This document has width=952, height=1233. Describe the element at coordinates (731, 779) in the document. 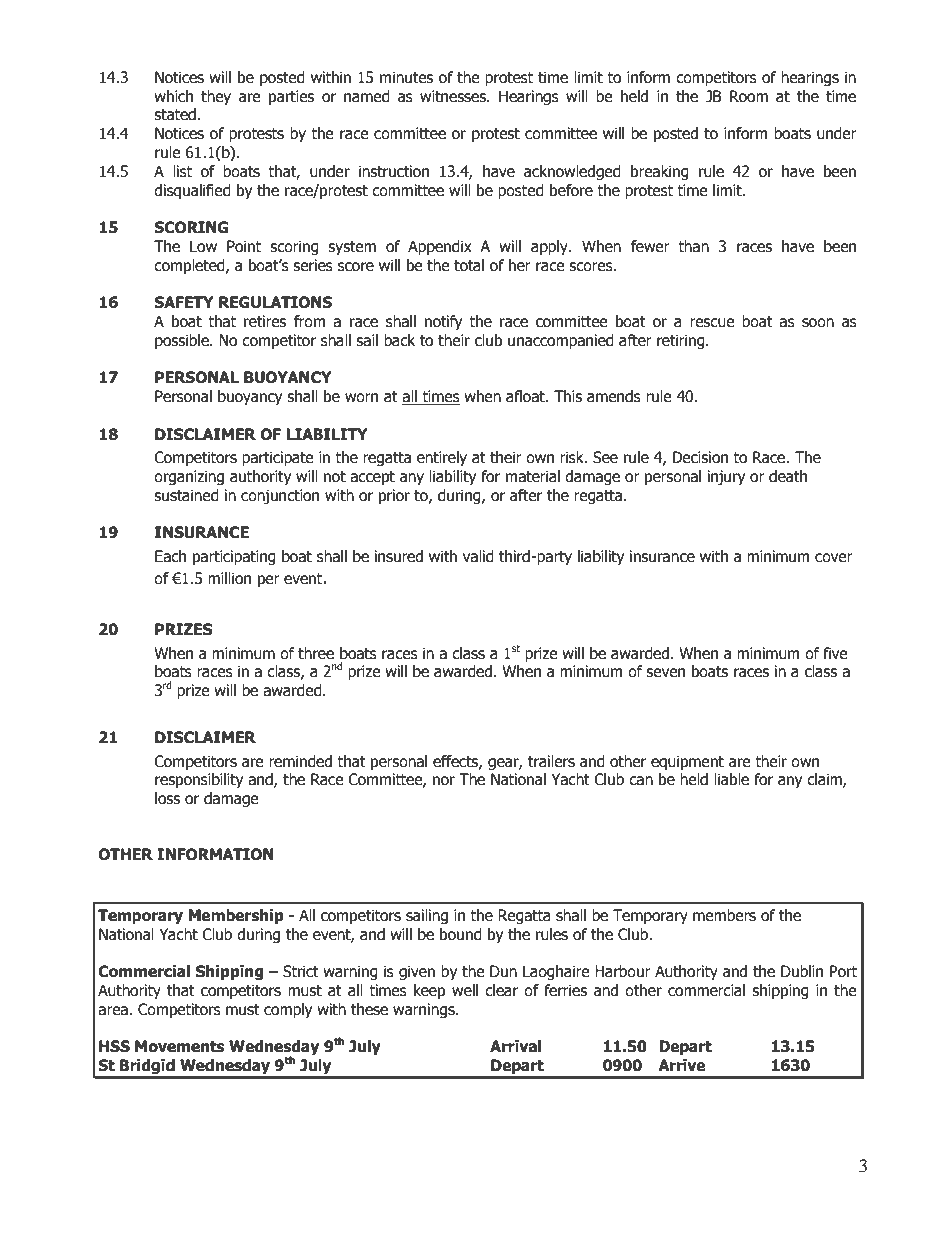

I see `liable` at that location.
